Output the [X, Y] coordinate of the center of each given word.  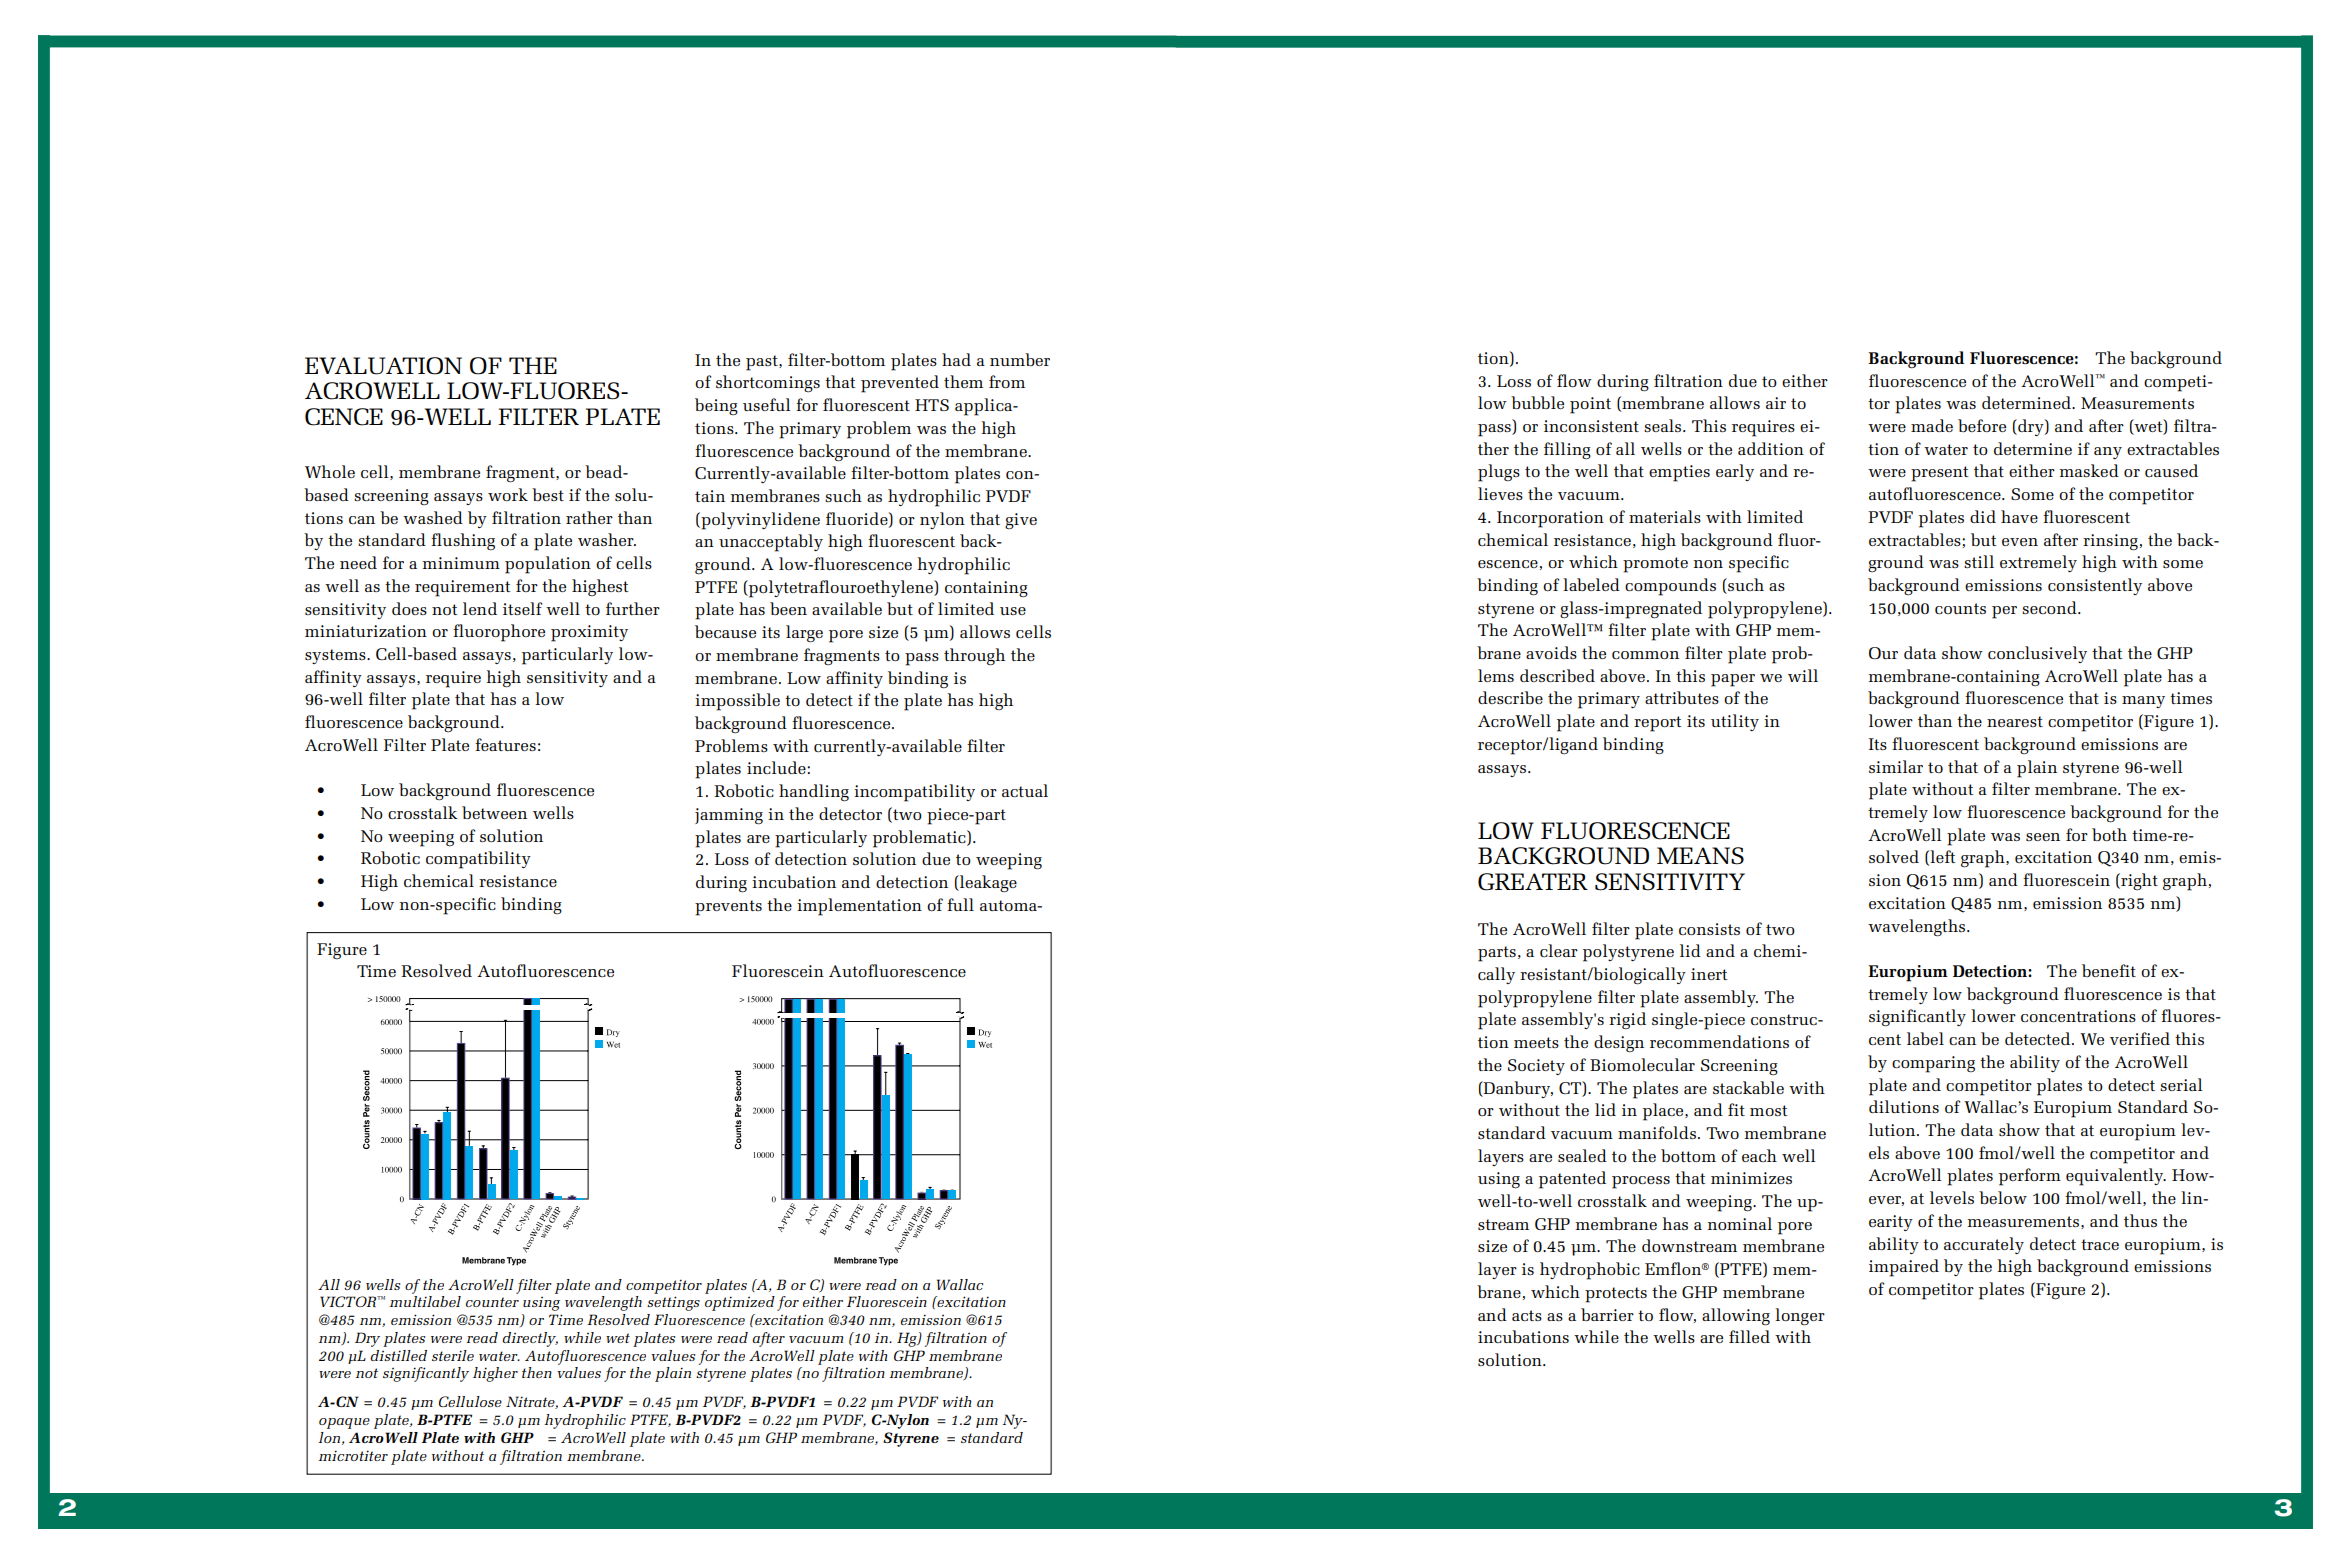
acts [1527, 1315]
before [1982, 425]
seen [2043, 837]
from [1007, 381]
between [494, 812]
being [716, 406]
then [537, 1372]
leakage [987, 883]
